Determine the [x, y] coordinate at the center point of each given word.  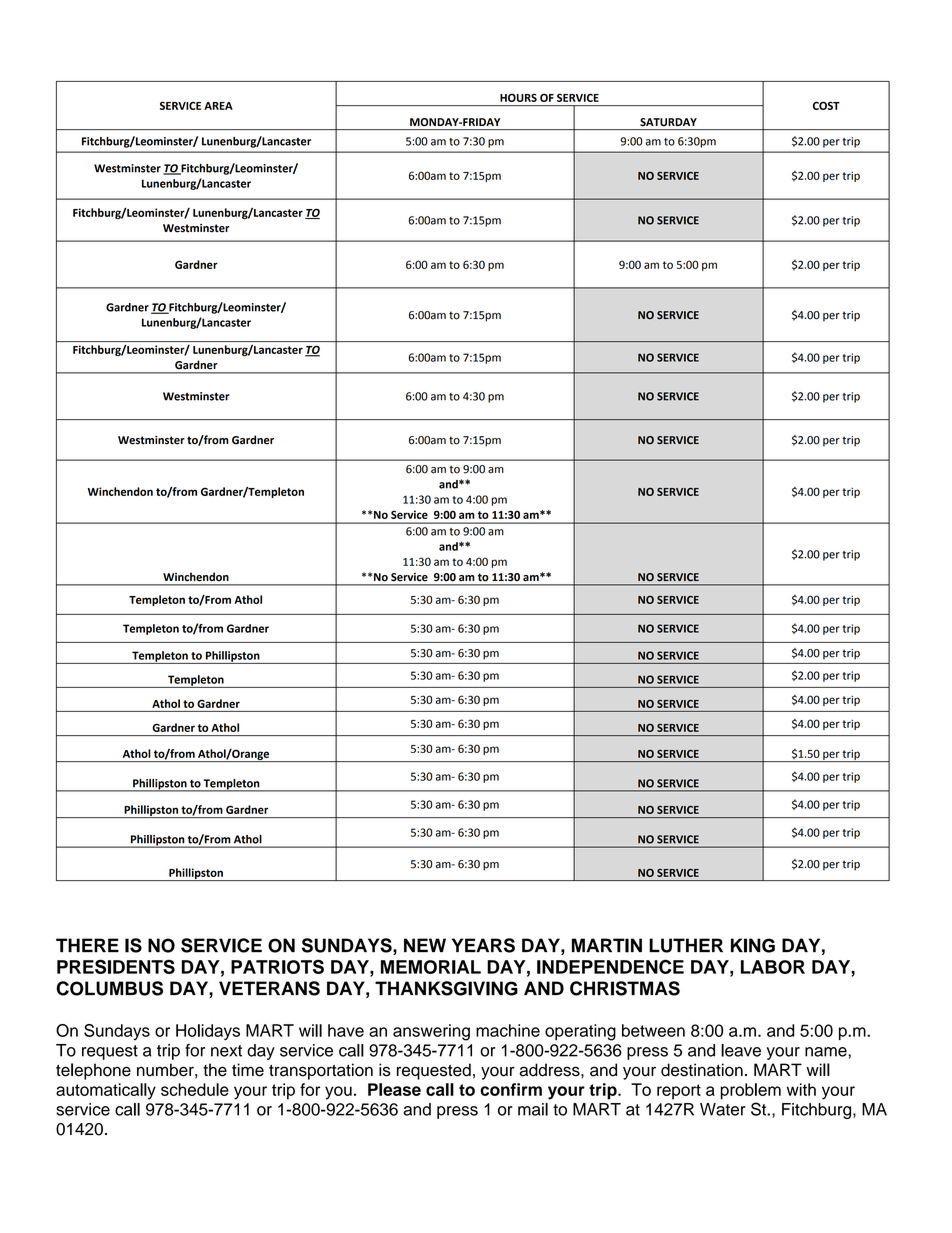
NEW [425, 945]
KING [753, 945]
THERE [87, 945]
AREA [218, 106]
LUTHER [686, 945]
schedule [195, 1089]
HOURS [518, 97]
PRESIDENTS [116, 966]
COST [826, 105]
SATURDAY [668, 122]
